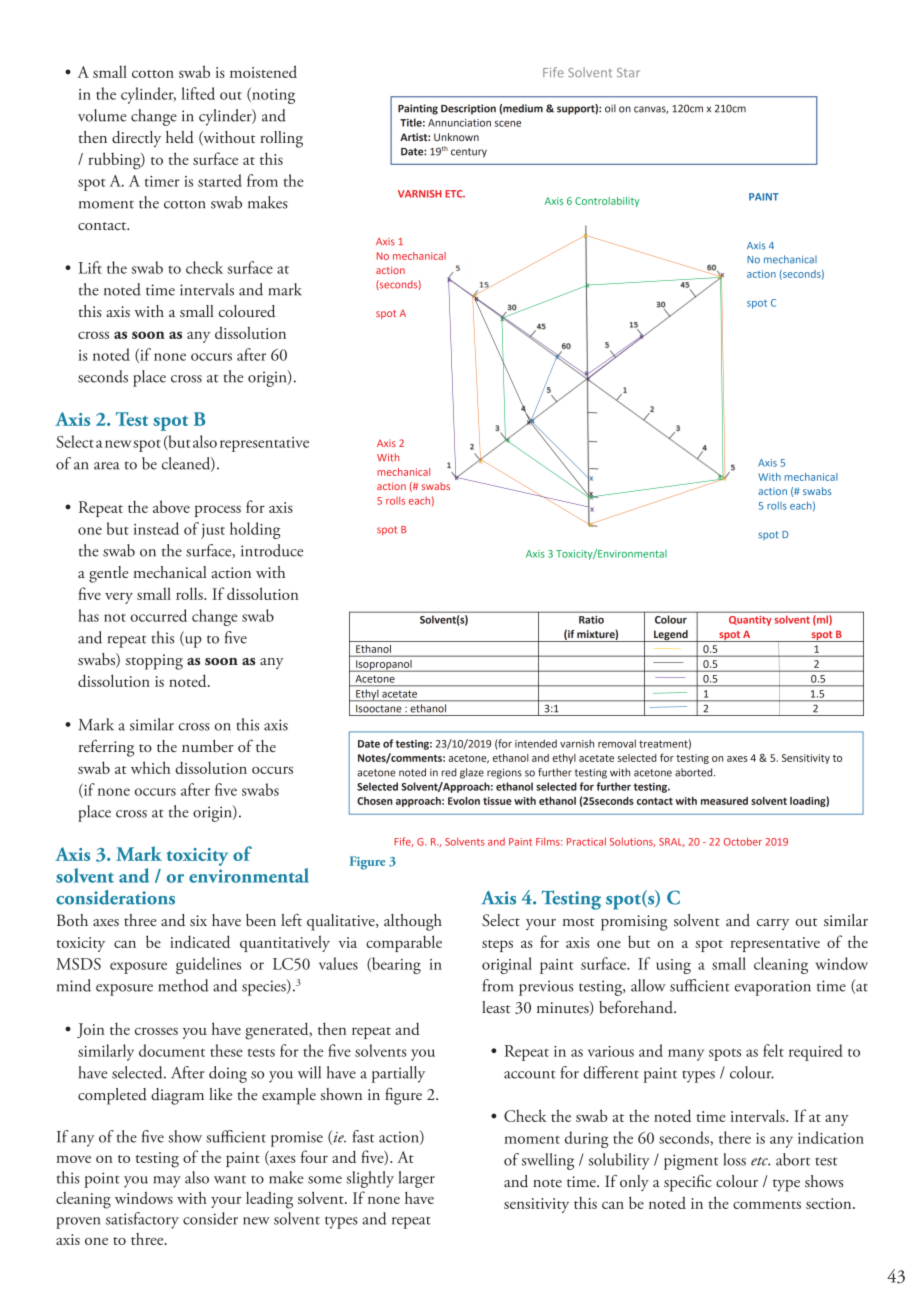 The height and width of the screenshot is (1308, 924). What do you see at coordinates (497, 801) in the screenshot?
I see `tissue` at bounding box center [497, 801].
